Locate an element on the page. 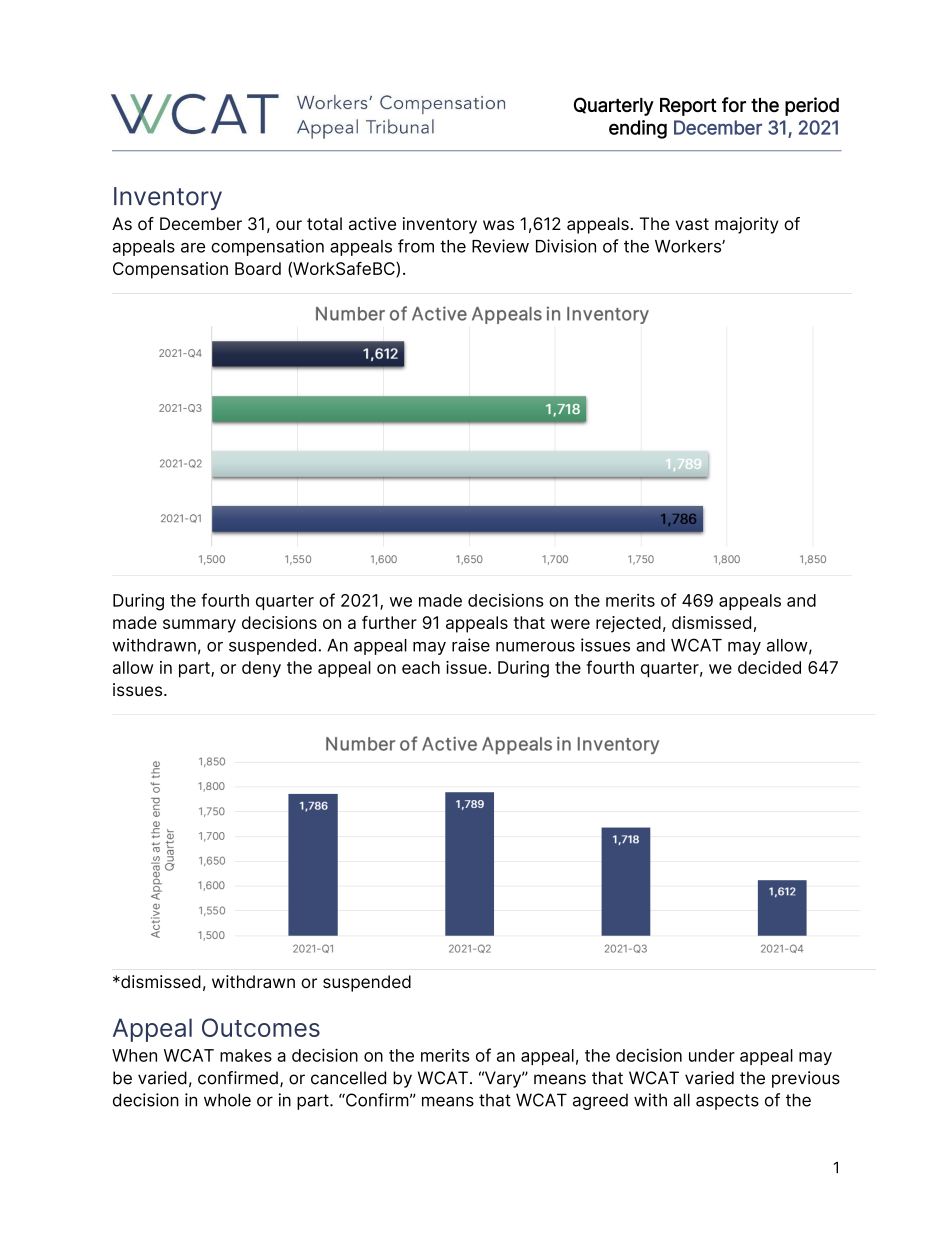 This page has height=1233, width=952. was is located at coordinates (498, 225).
